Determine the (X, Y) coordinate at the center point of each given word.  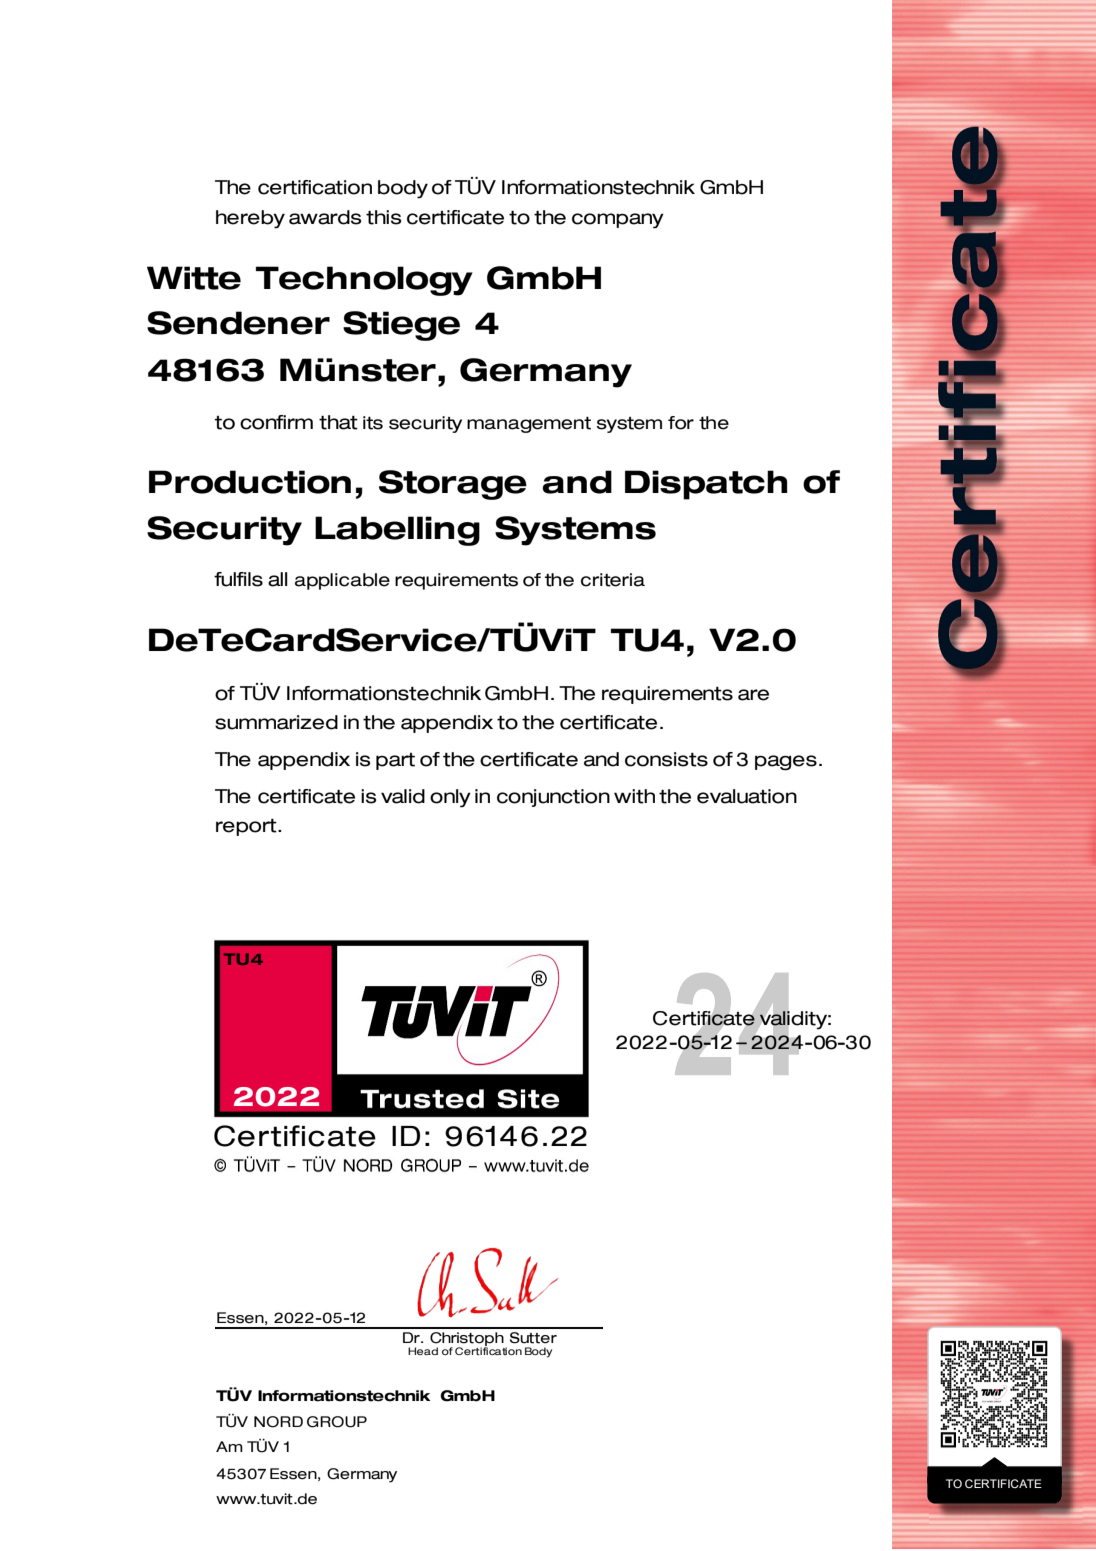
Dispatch (706, 485)
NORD (278, 1422)
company (618, 221)
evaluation (747, 796)
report (247, 827)
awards (325, 217)
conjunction (553, 798)
